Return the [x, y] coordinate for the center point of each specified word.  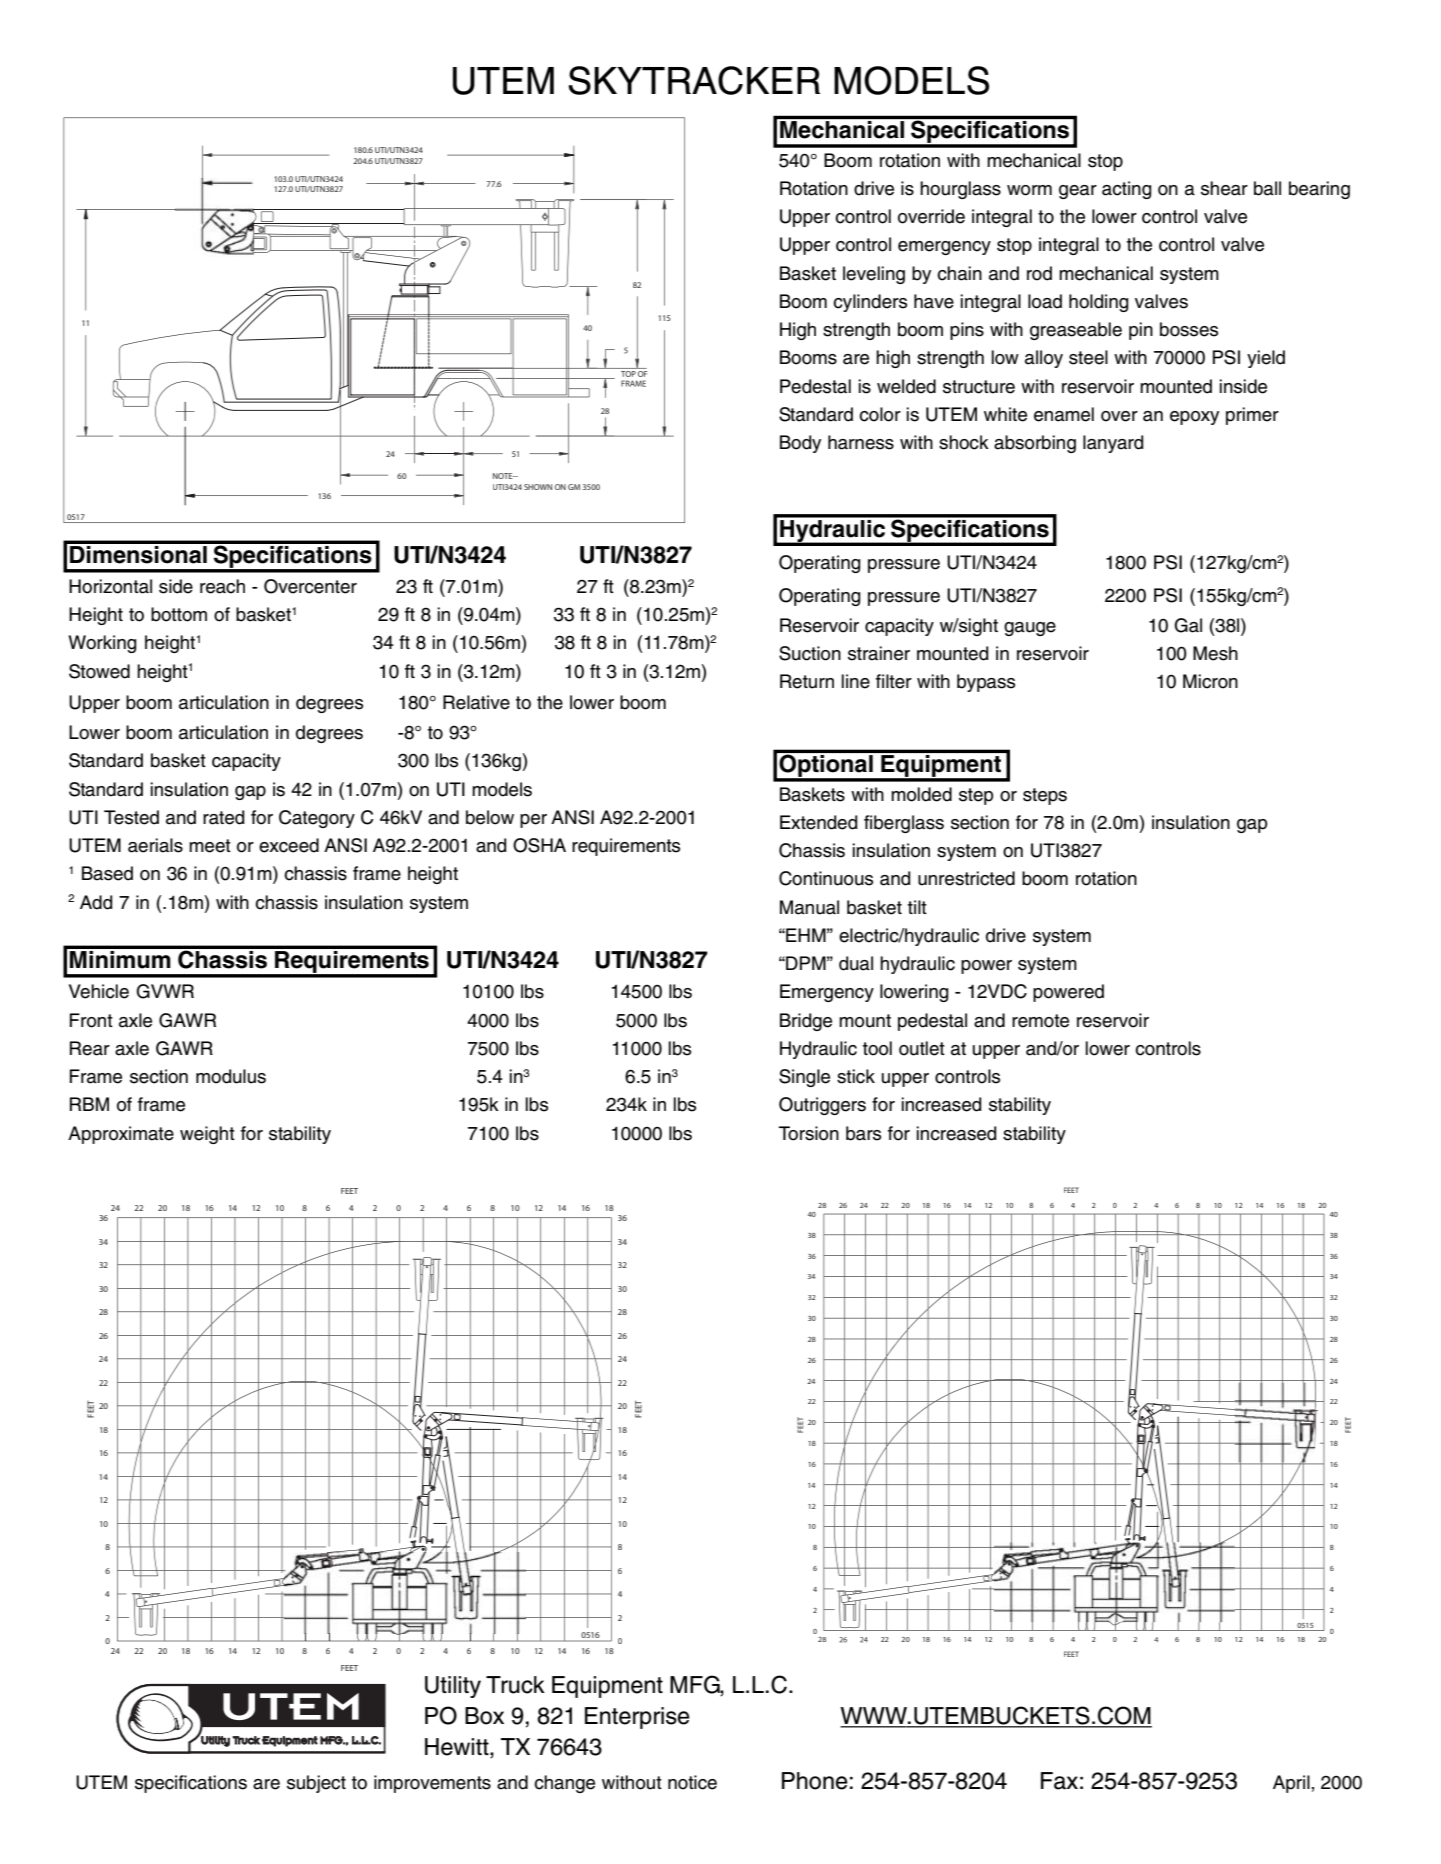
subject [316, 1784]
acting [1127, 190]
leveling [874, 275]
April [1291, 1784]
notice [692, 1782]
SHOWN [538, 487]
